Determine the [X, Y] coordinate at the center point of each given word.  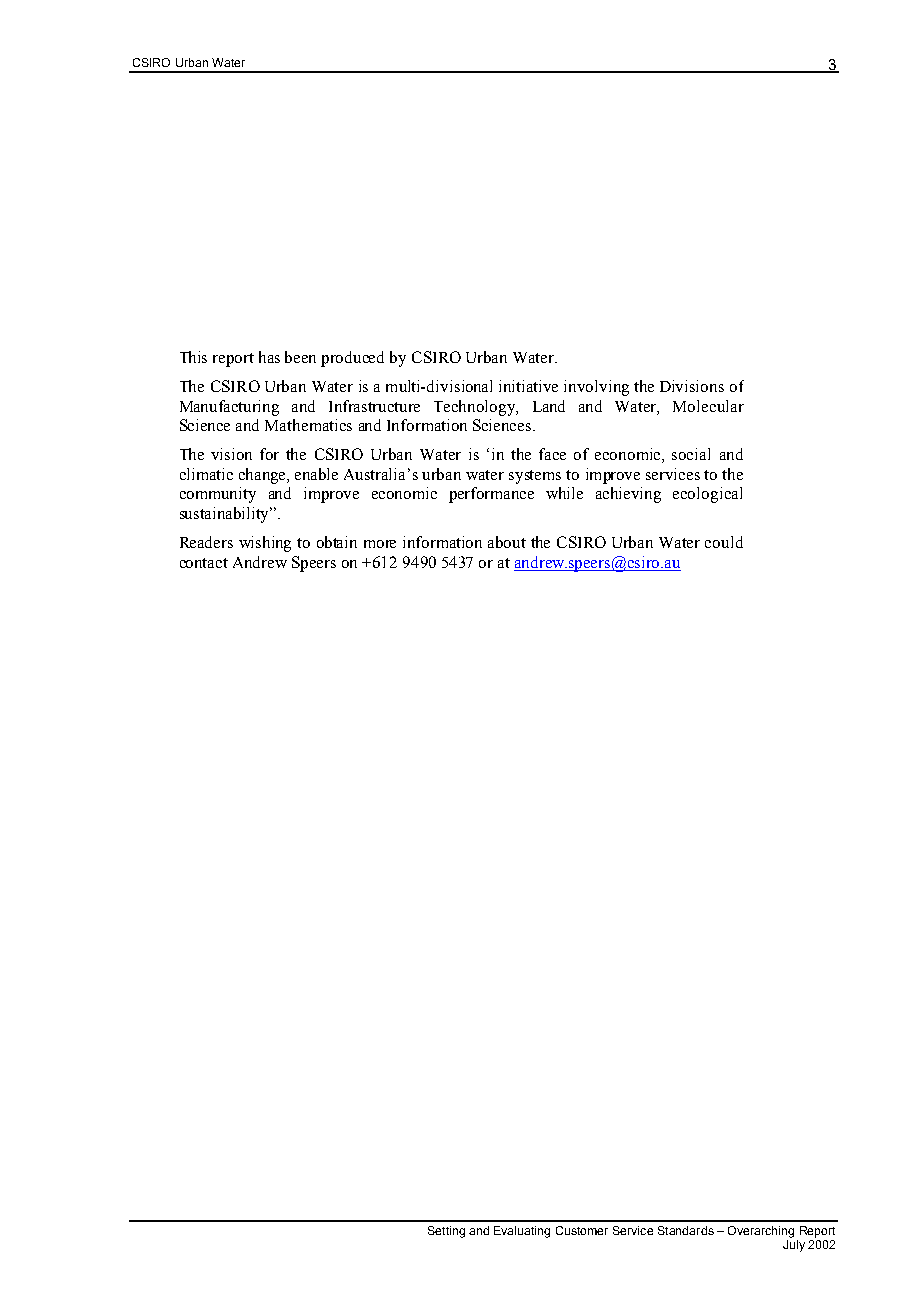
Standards [686, 1230]
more [380, 544]
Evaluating [522, 1232]
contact [204, 563]
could [724, 542]
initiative [528, 386]
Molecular [708, 406]
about [507, 542]
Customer [582, 1230]
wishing [265, 544]
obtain [337, 542]
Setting [446, 1232]
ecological [707, 495]
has [269, 357]
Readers [206, 542]
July [794, 1246]
